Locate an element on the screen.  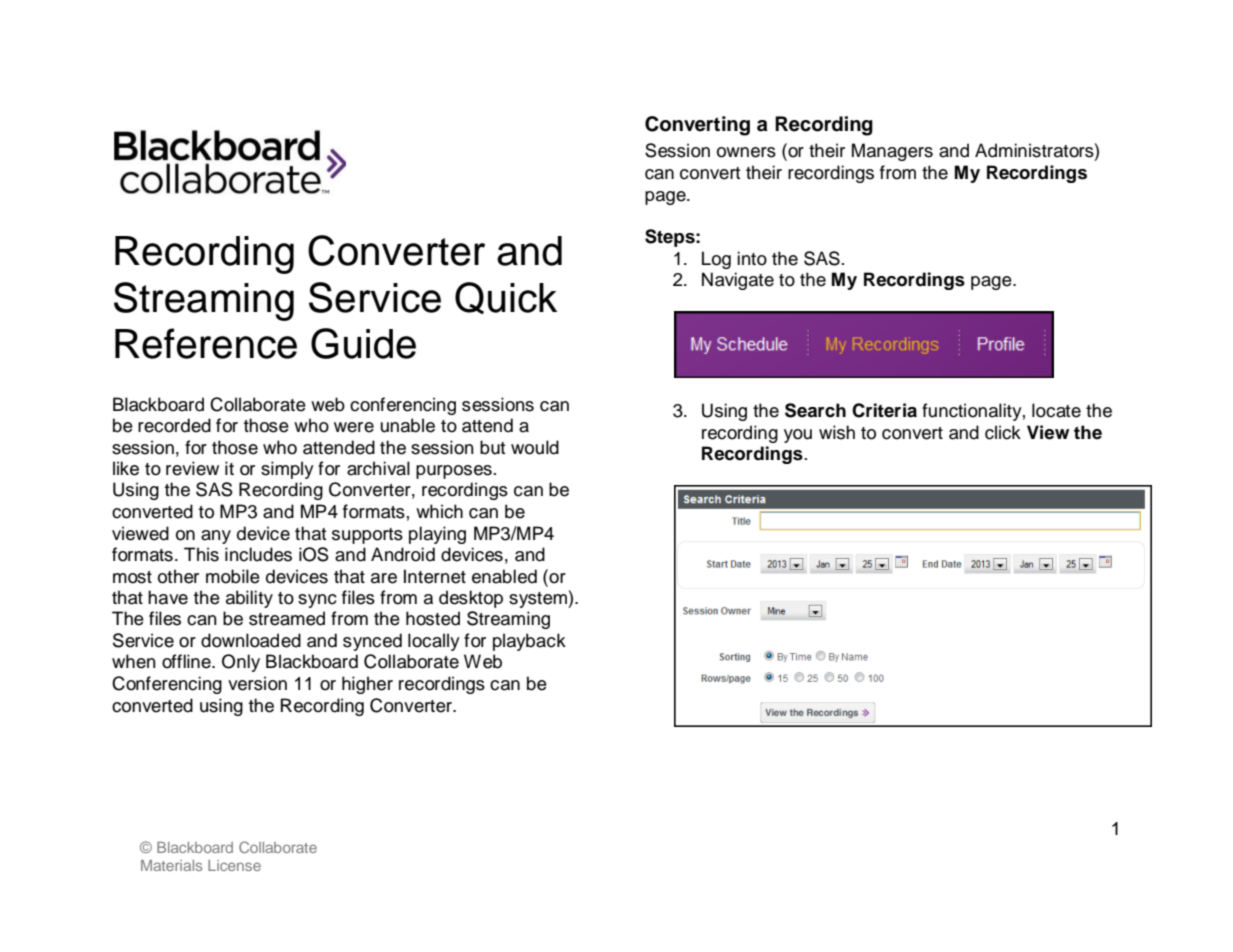
click is located at coordinates (1003, 432).
